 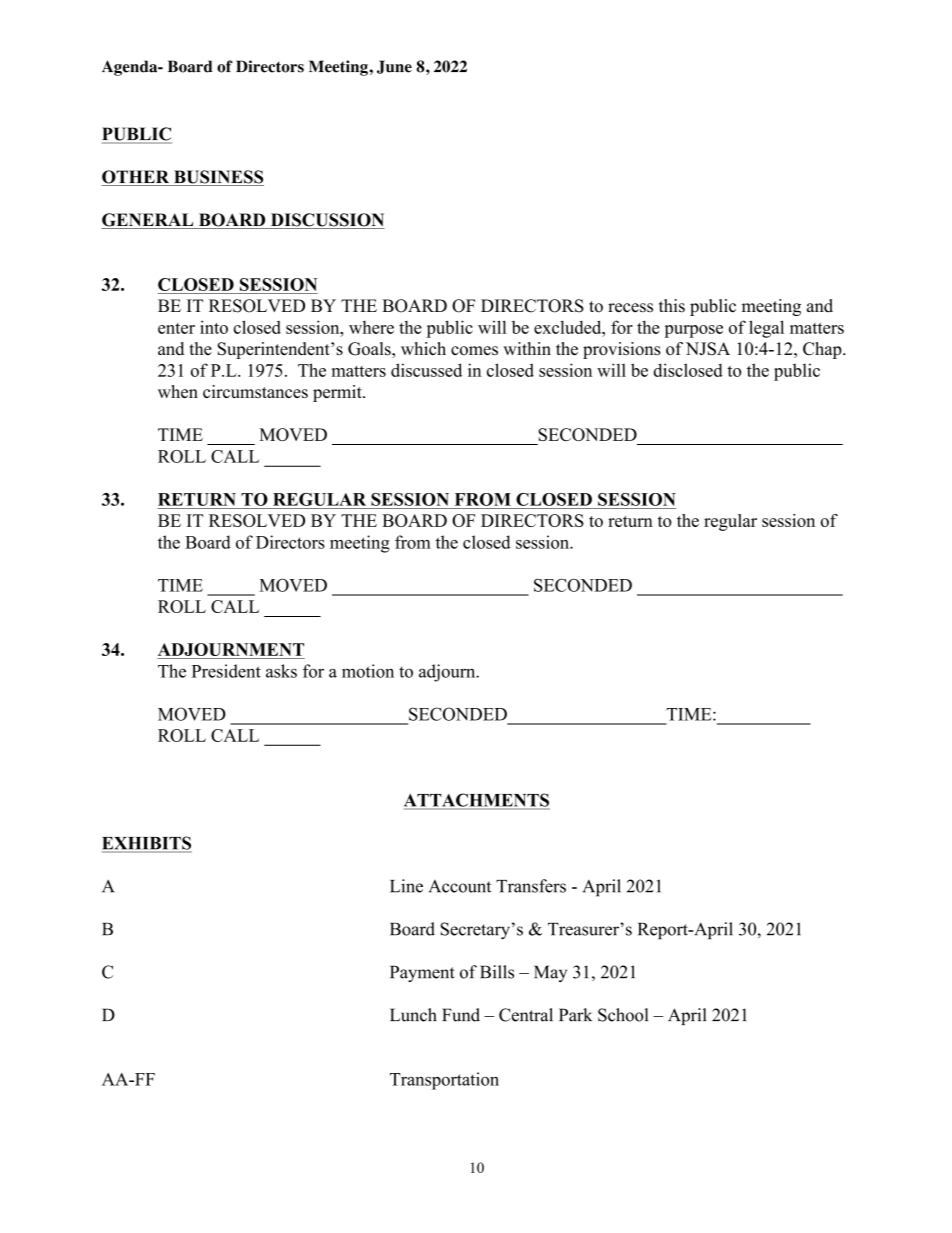 I want to click on circumstances, so click(x=255, y=391).
